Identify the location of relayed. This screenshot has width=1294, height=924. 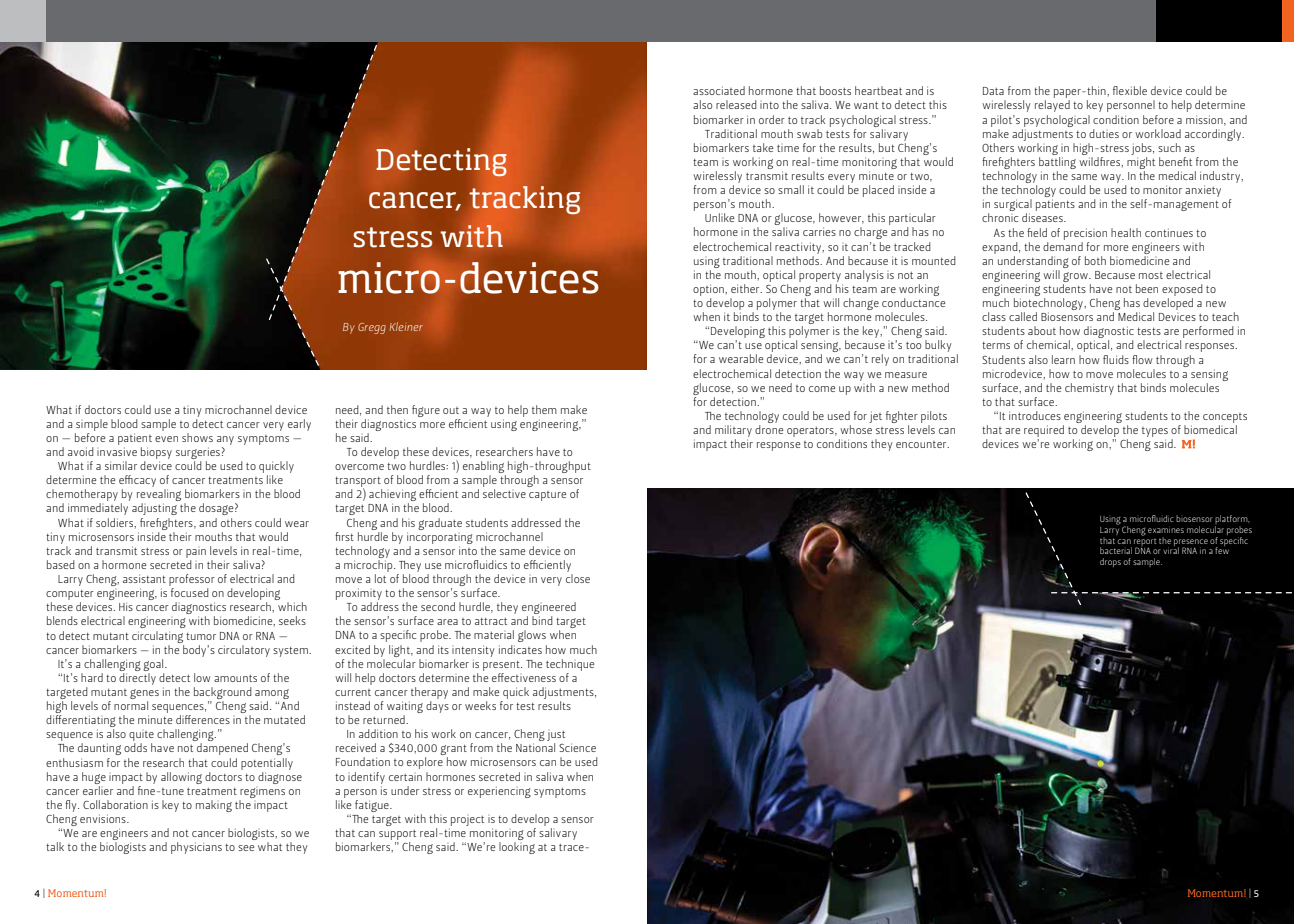
(1052, 106).
